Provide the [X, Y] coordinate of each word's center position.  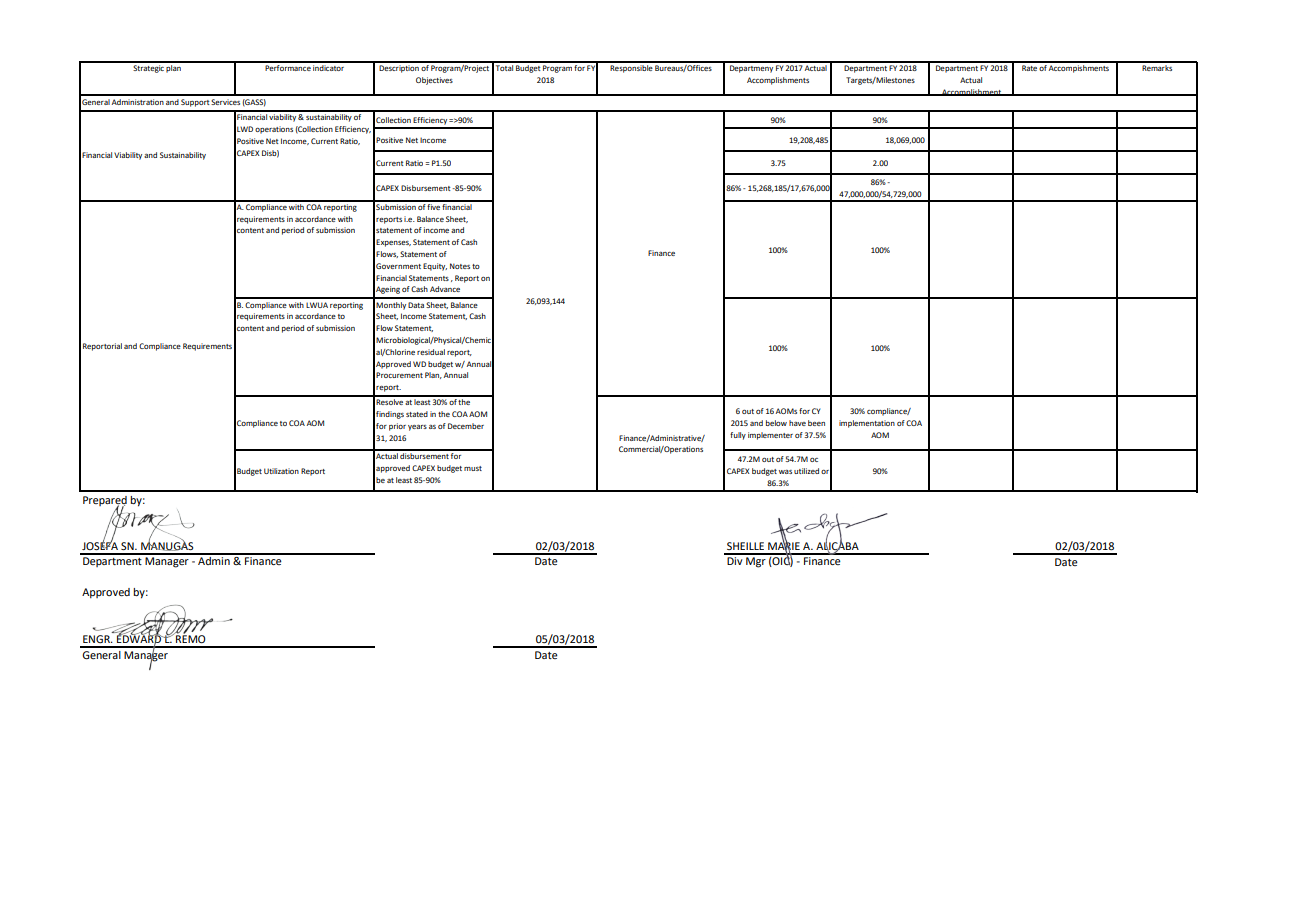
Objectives [434, 81]
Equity [435, 267]
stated [417, 414]
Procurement [399, 375]
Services [225, 102]
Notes [460, 266]
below [776, 423]
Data [416, 305]
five [434, 205]
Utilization [281, 471]
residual [431, 352]
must [473, 468]
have [797, 423]
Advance [445, 289]
